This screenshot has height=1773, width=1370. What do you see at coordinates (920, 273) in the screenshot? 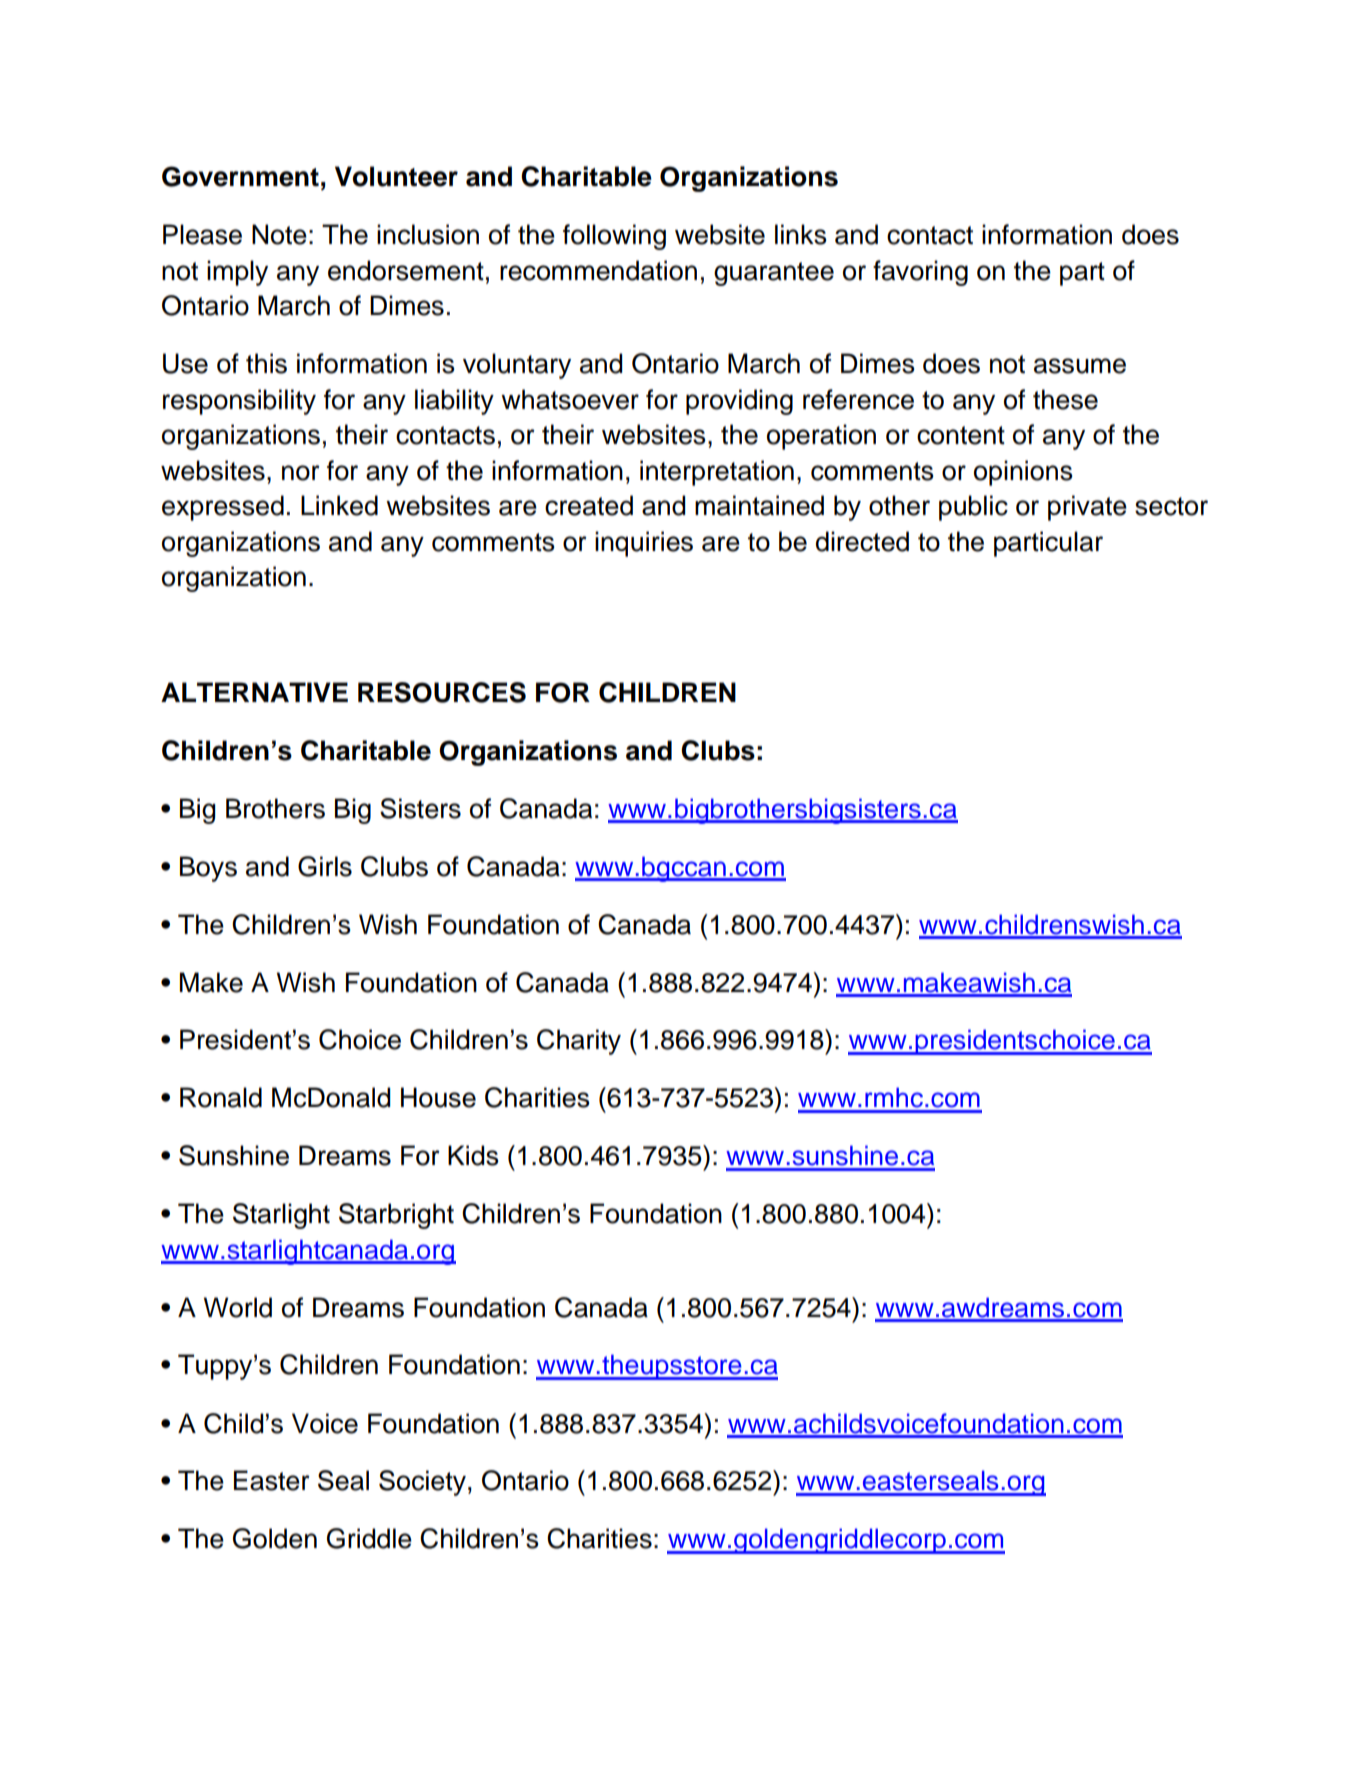
I see `favoring` at bounding box center [920, 273].
